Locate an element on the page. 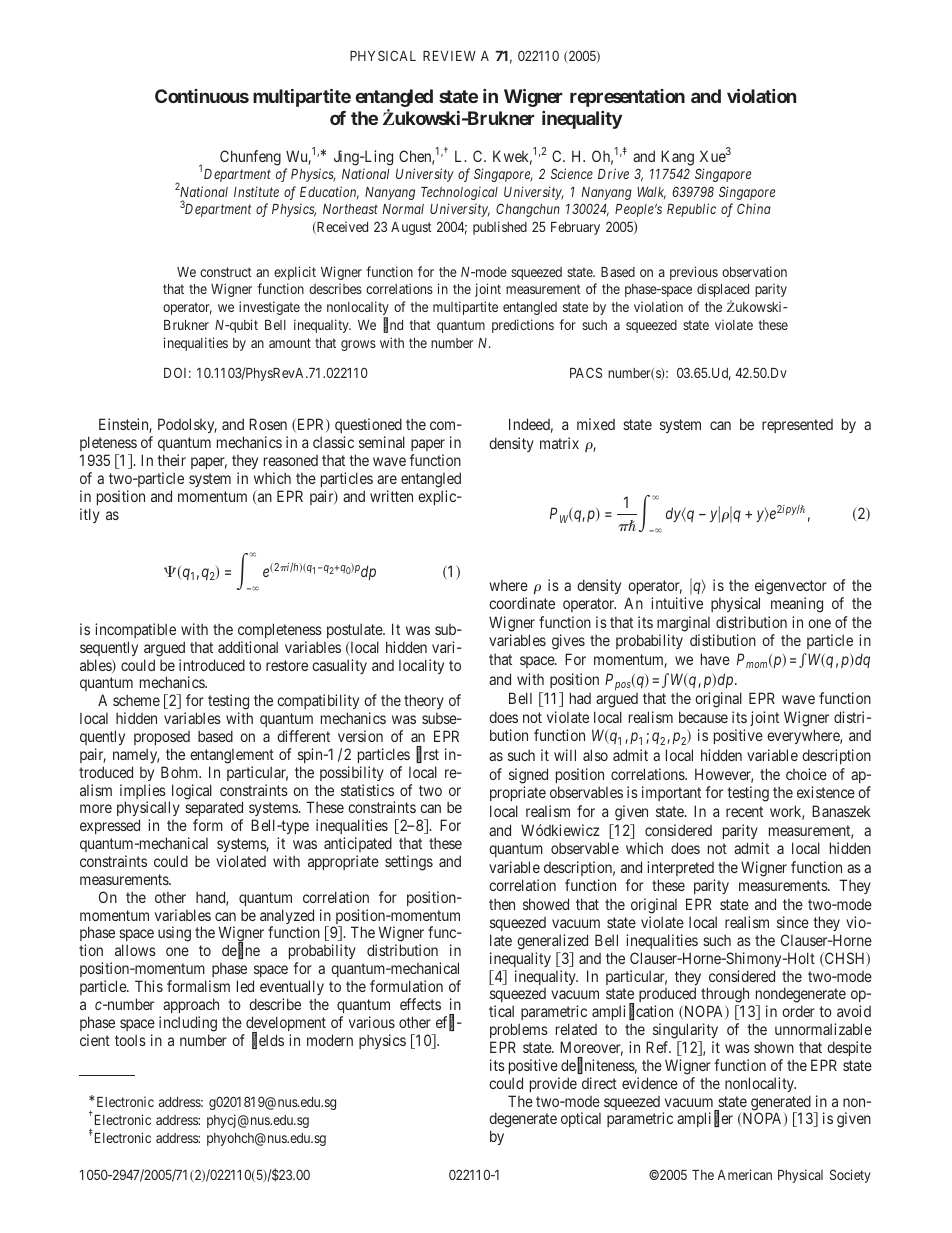 This document has height=1233, width=952. fields is located at coordinates (268, 1041).
